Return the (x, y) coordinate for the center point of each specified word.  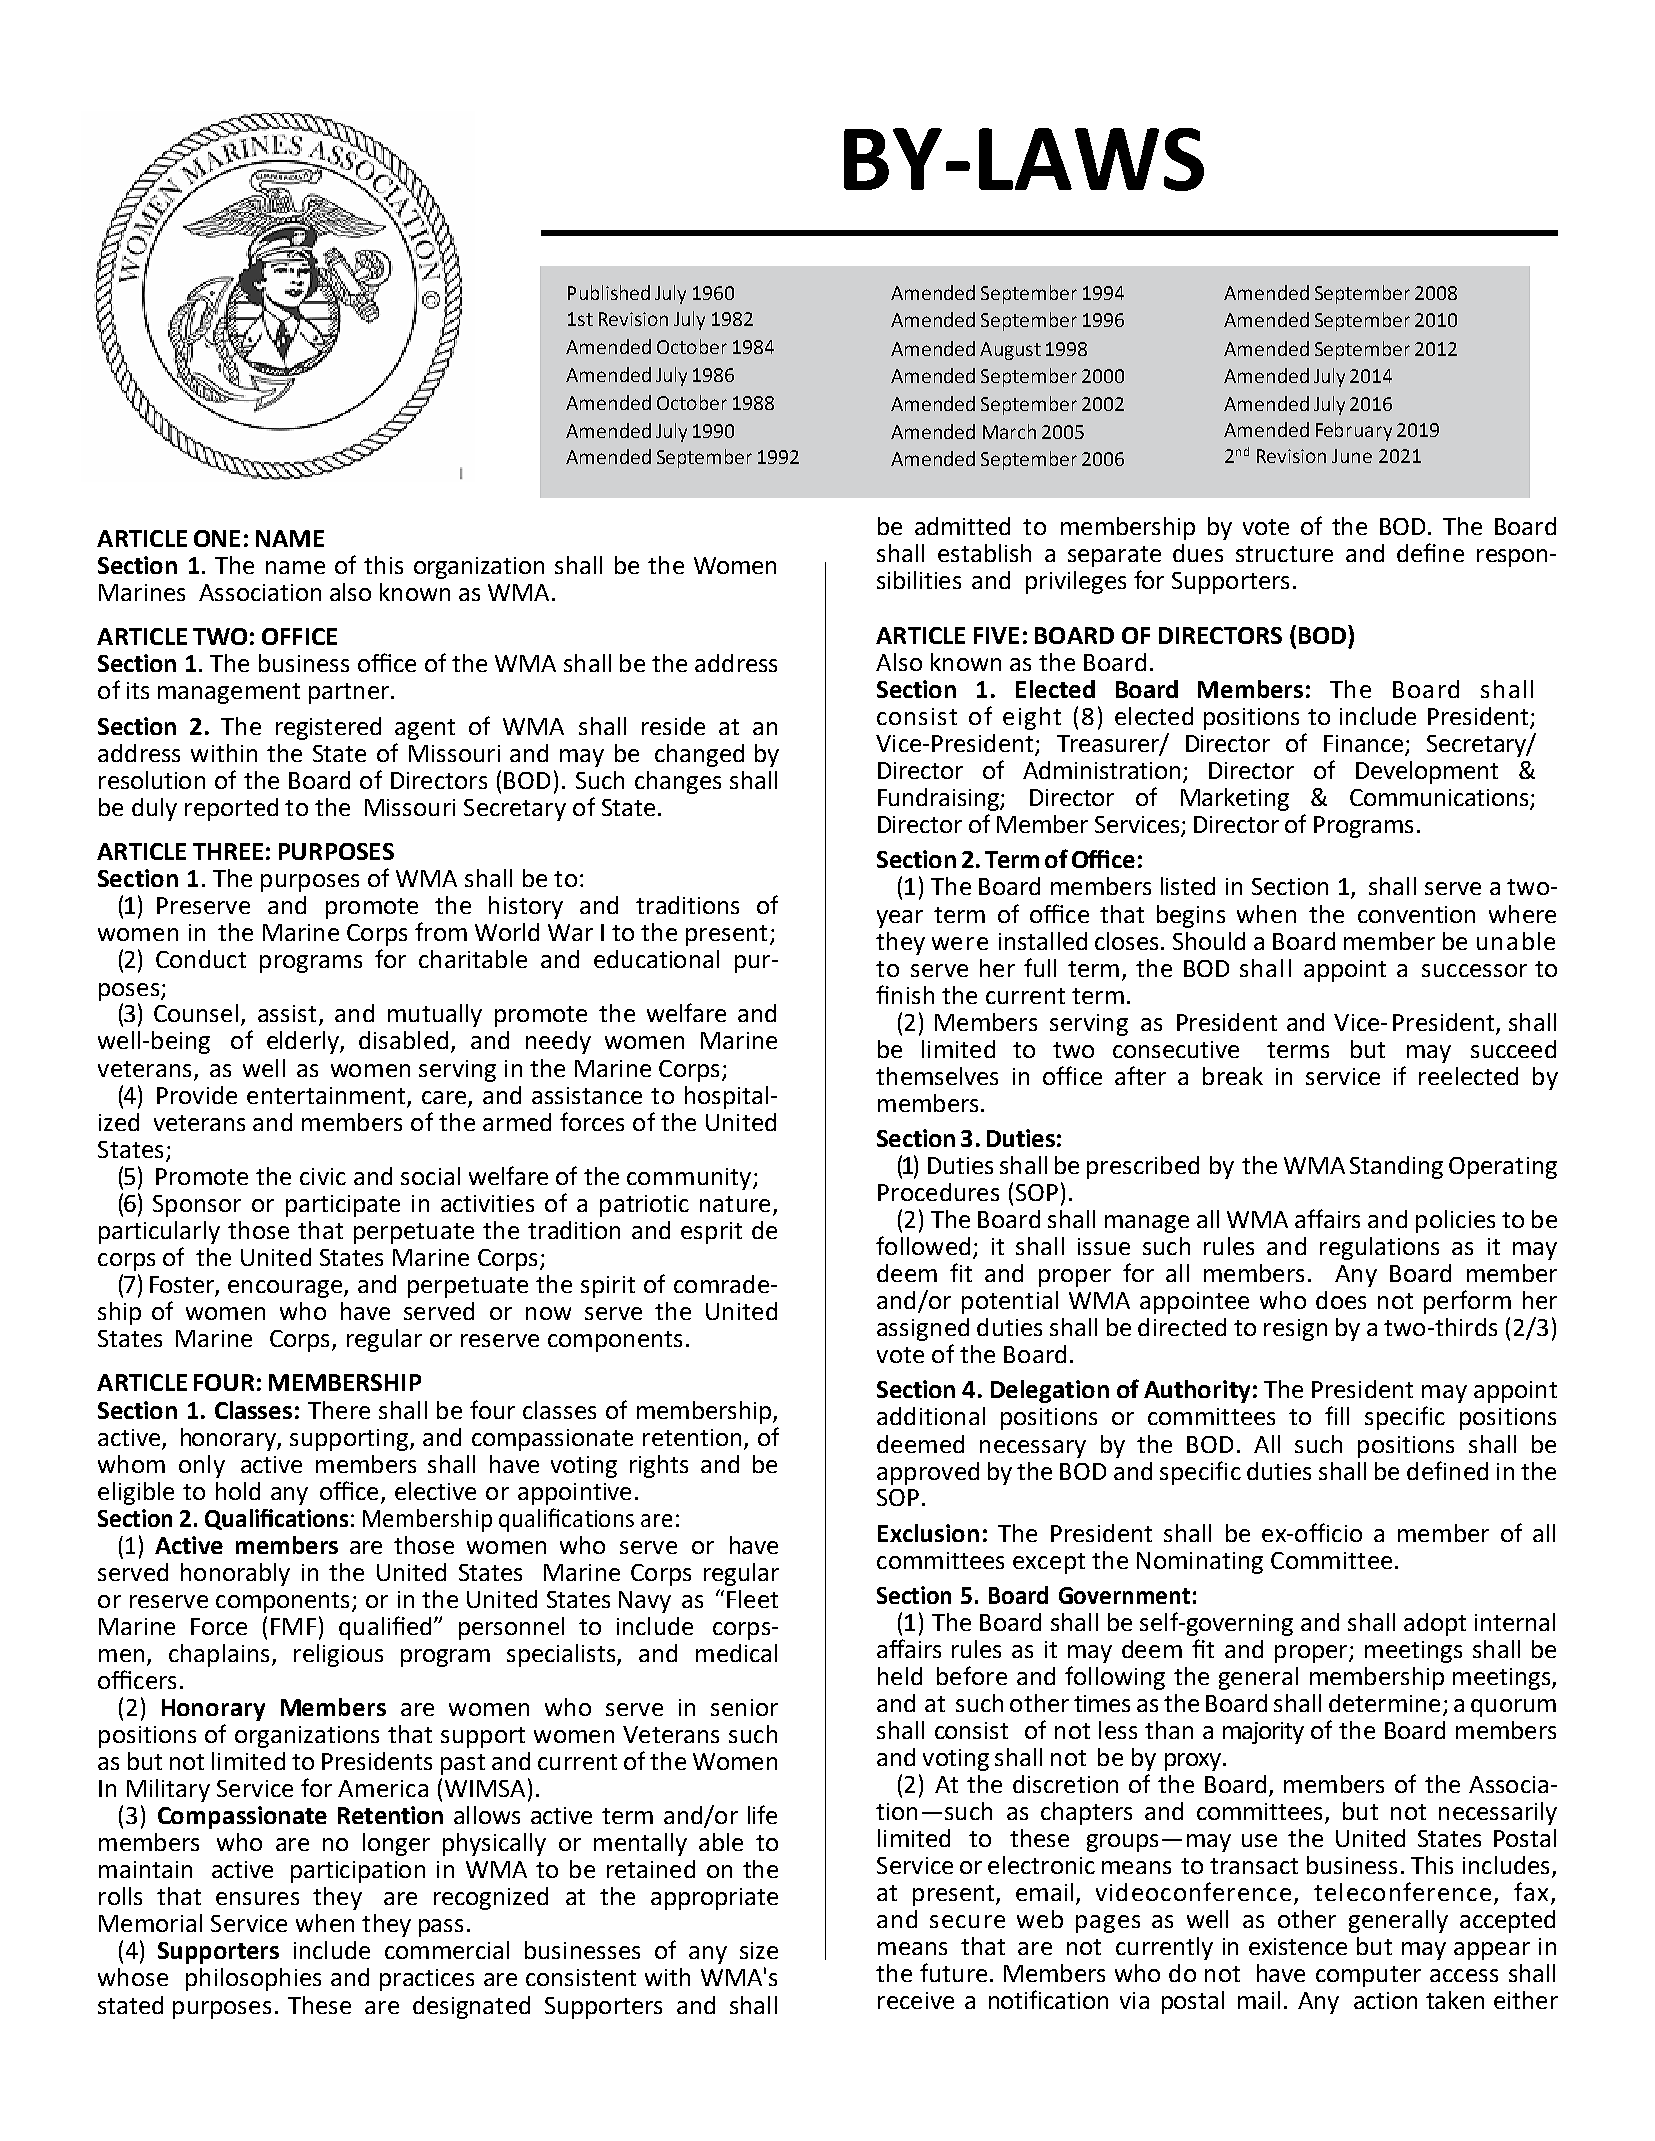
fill (1337, 1415)
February (1354, 431)
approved (928, 1473)
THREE (228, 851)
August (1010, 351)
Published (609, 292)
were (960, 943)
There (339, 1410)
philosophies (253, 1979)
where (1522, 914)
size (759, 1950)
